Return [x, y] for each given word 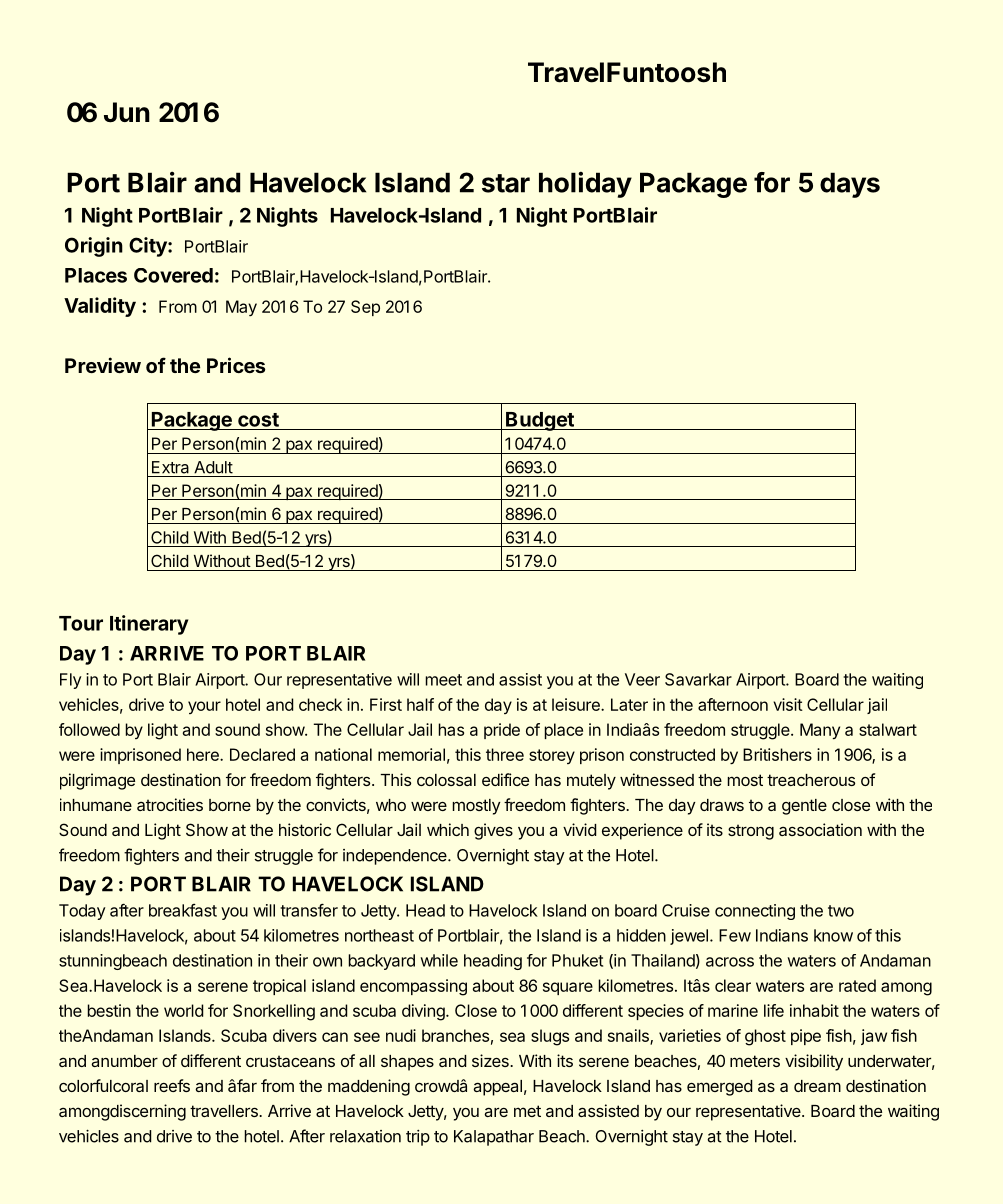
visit [788, 704]
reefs [172, 1085]
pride [502, 731]
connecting [755, 912]
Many [820, 731]
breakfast [183, 910]
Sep [365, 308]
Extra [170, 467]
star [506, 183]
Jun [127, 112]
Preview [103, 365]
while [439, 960]
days [850, 185]
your [204, 707]
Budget [540, 421]
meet [443, 680]
